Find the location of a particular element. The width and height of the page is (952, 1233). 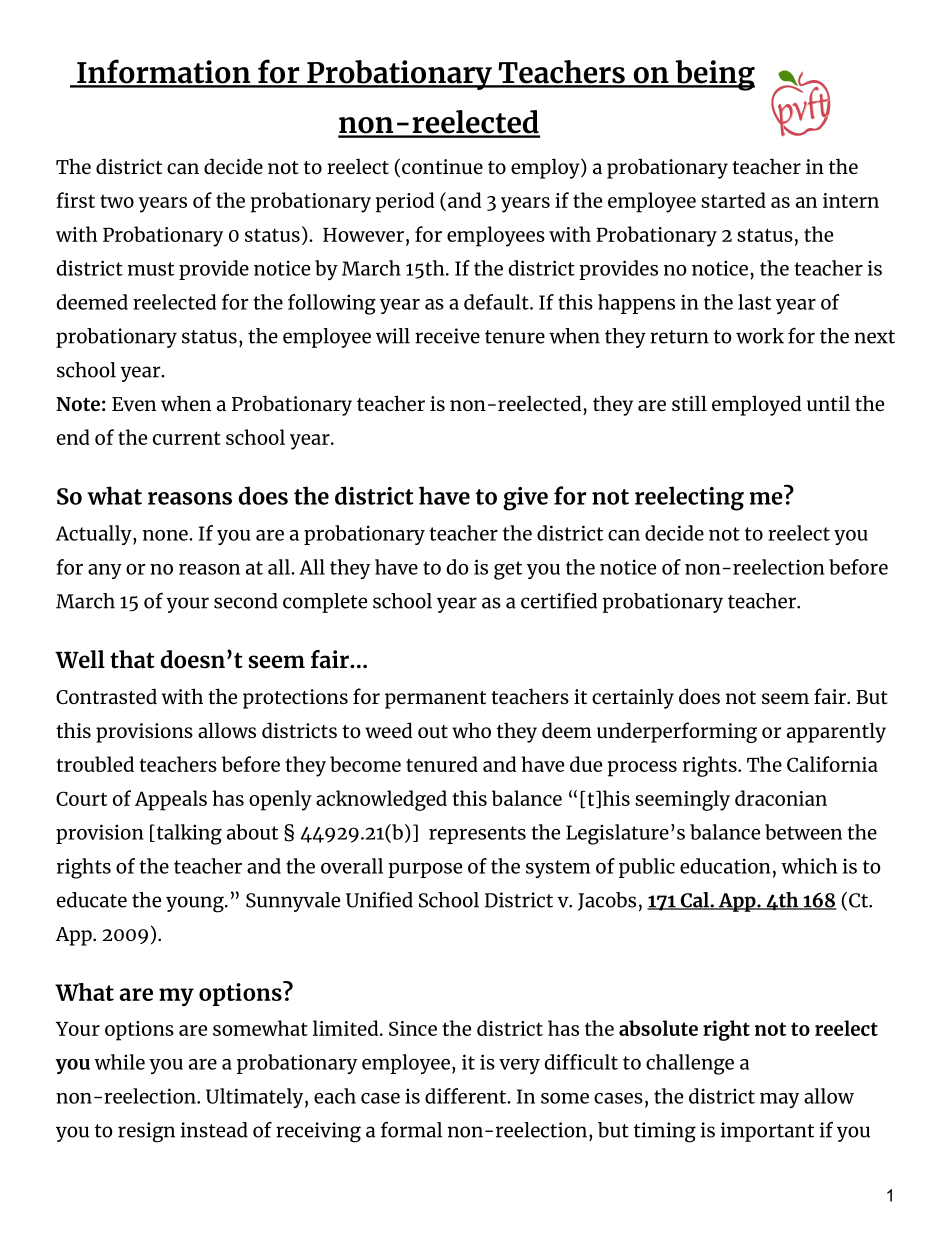

being is located at coordinates (714, 75).
